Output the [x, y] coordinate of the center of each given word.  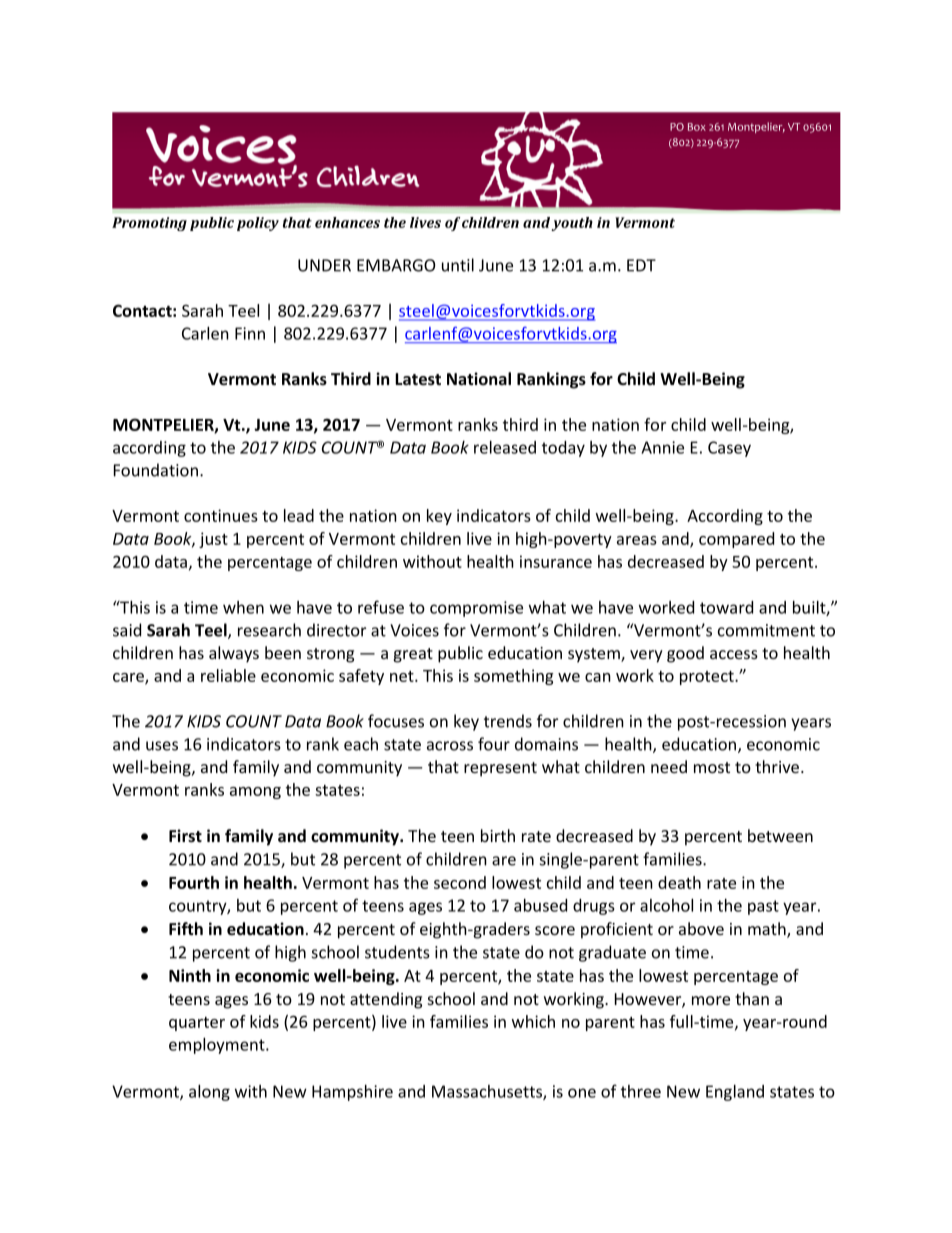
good [685, 654]
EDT [641, 265]
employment [218, 1045]
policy [258, 224]
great [413, 655]
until [458, 265]
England [735, 1093]
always [234, 654]
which [533, 1021]
